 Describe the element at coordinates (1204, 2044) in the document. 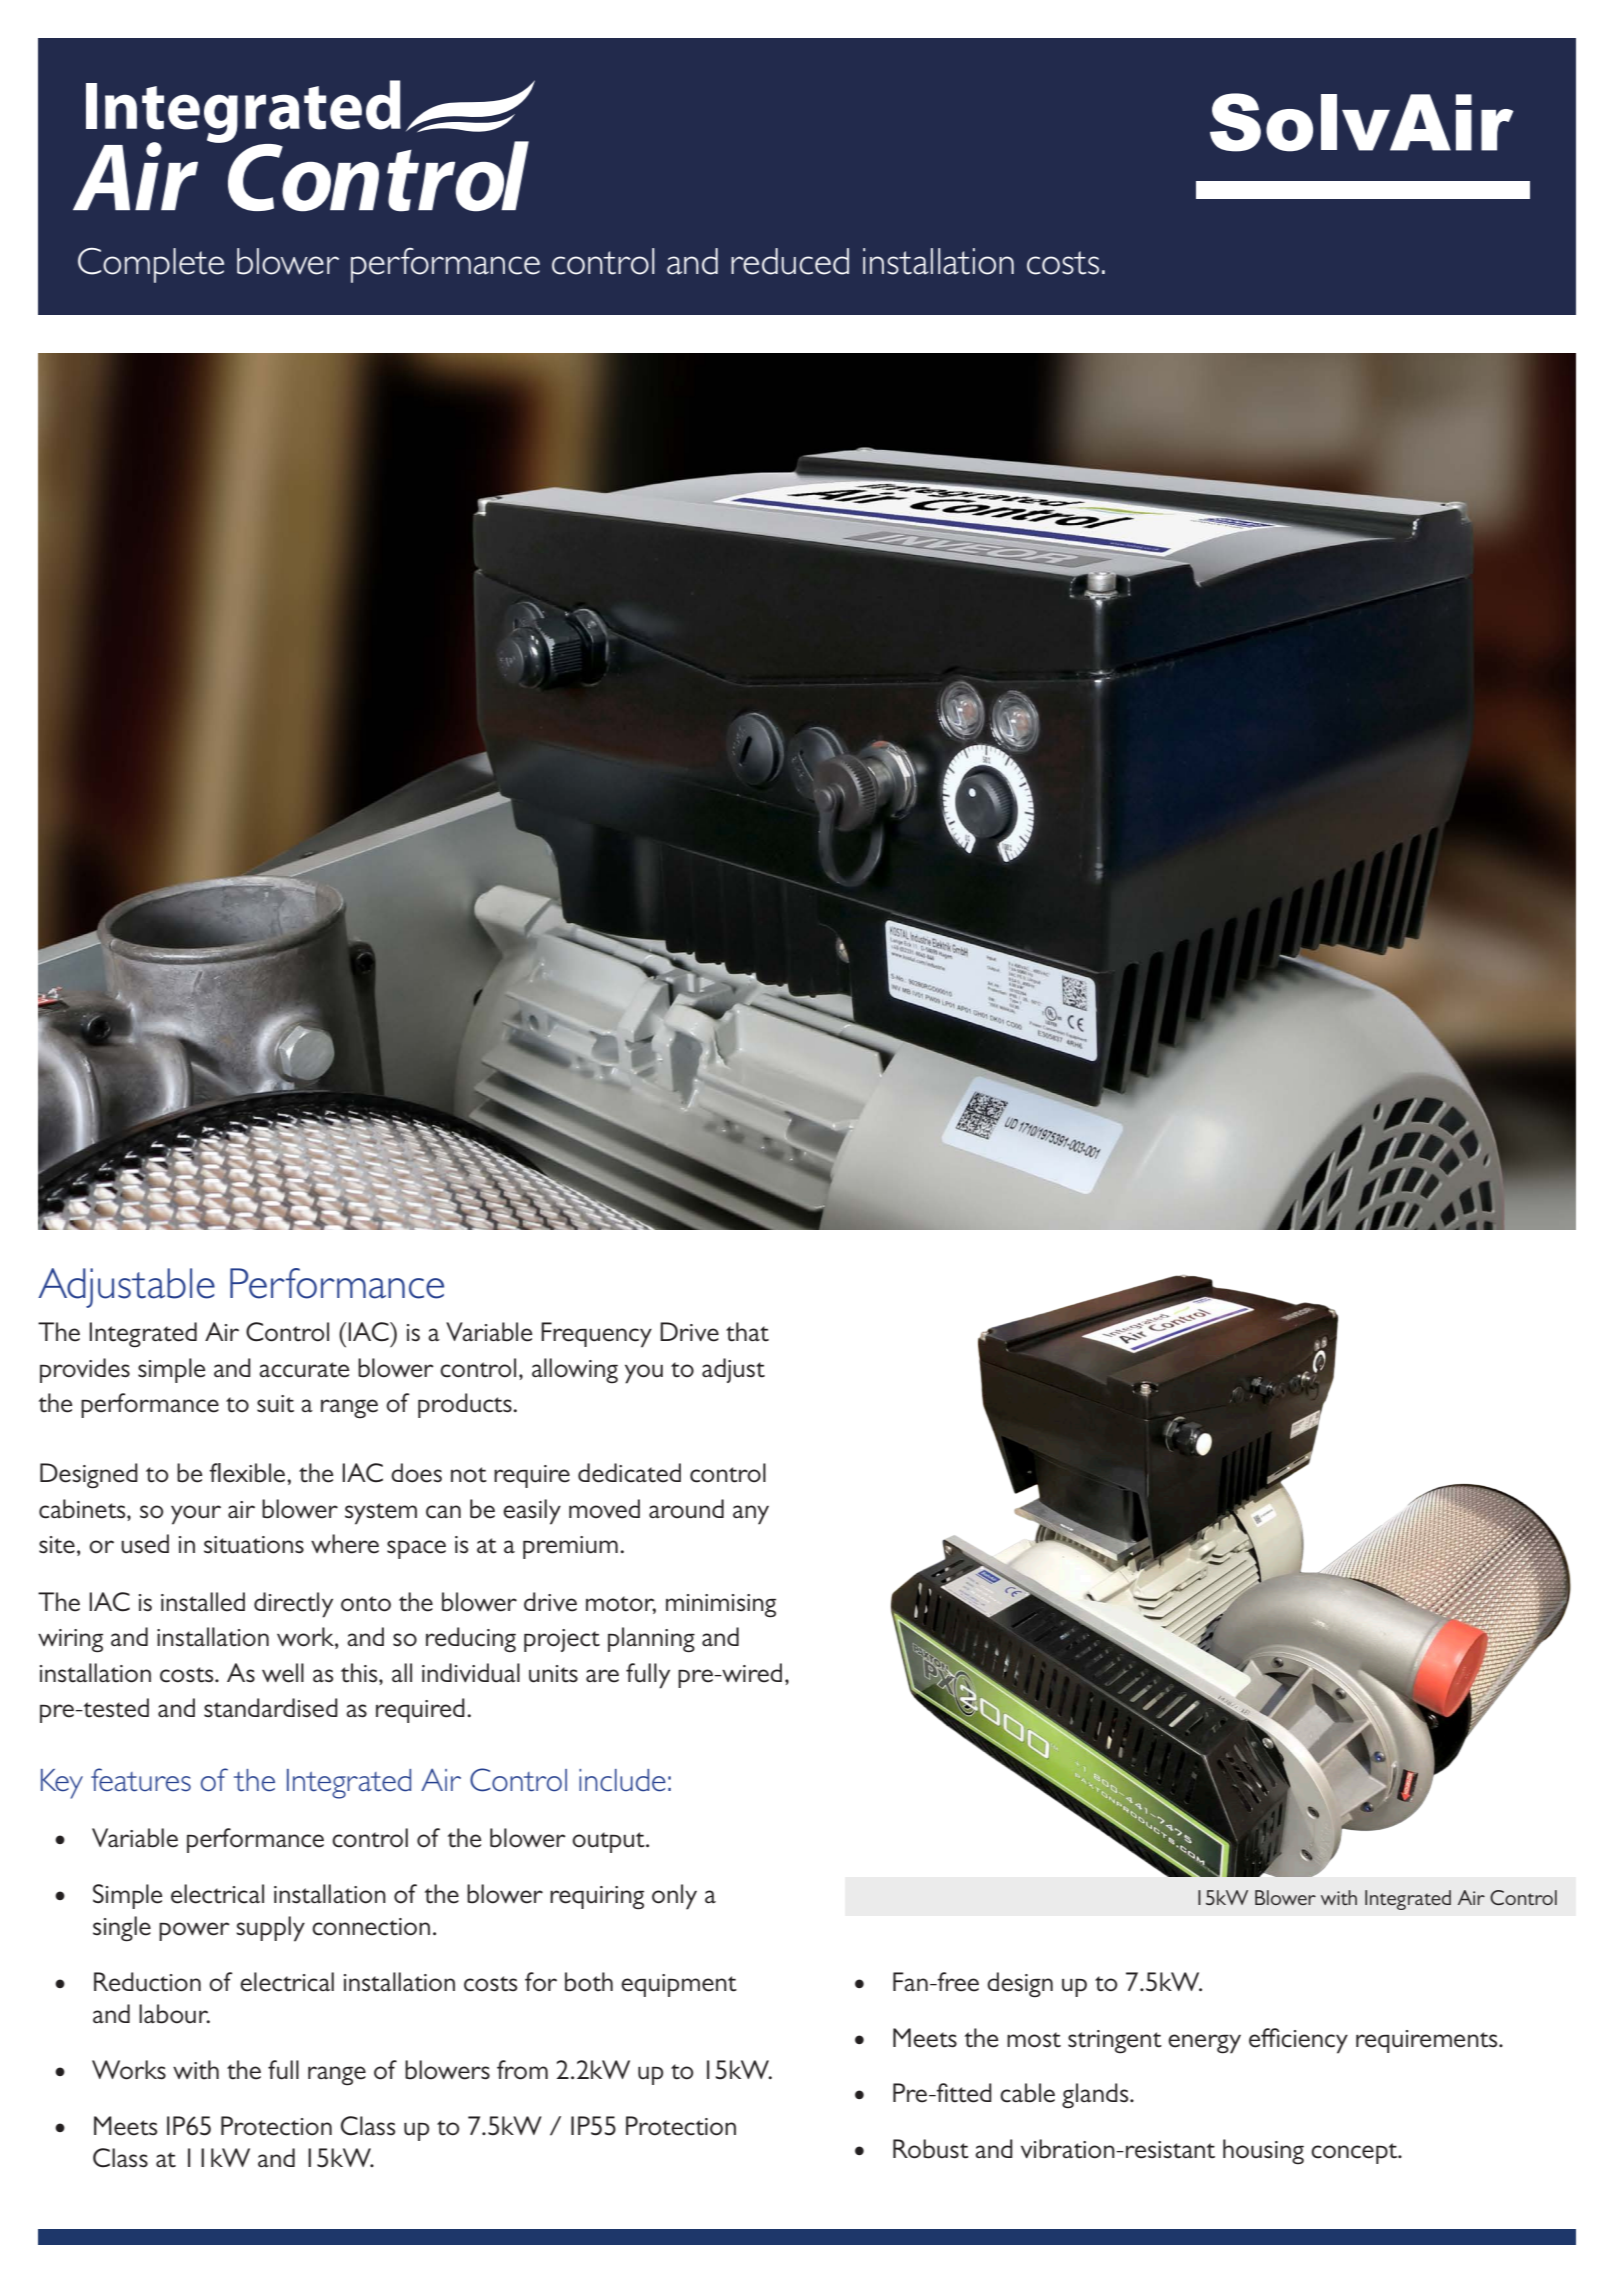

I see `energy` at that location.
